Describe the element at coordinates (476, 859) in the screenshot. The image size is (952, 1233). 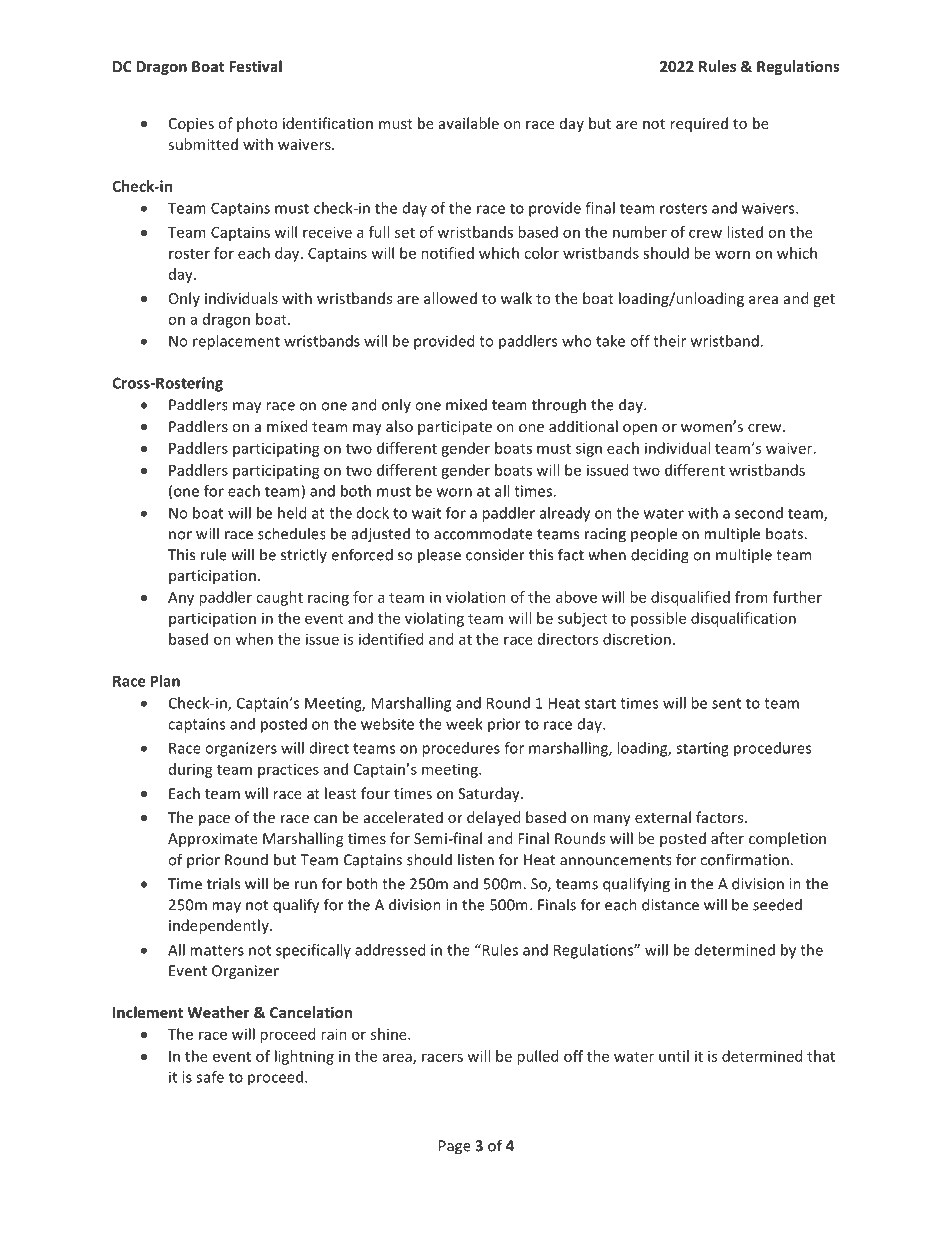
I see `listen` at that location.
